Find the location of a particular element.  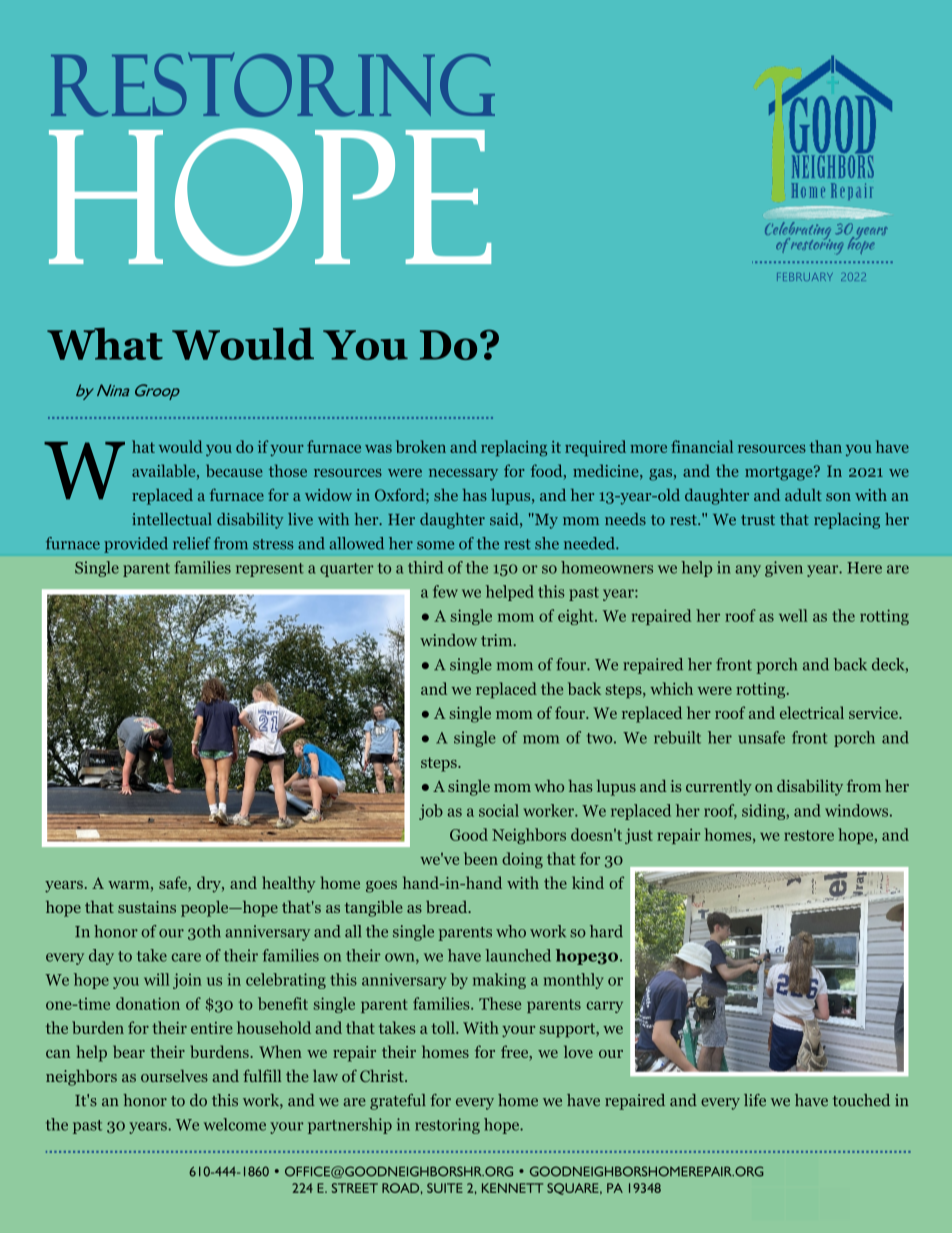

life is located at coordinates (755, 1100).
